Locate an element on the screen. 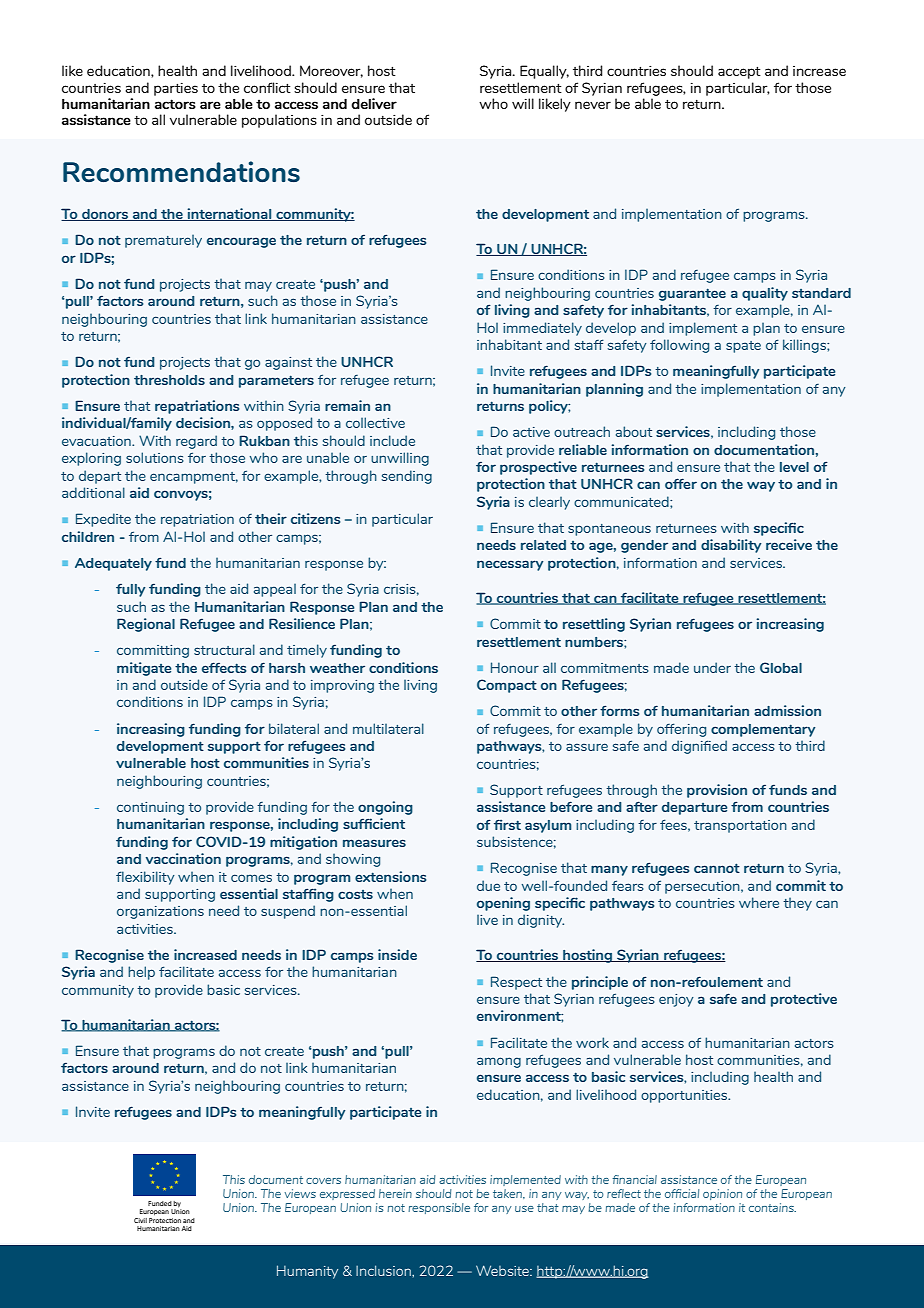 Image resolution: width=924 pixels, height=1308 pixels. Equally is located at coordinates (544, 72).
